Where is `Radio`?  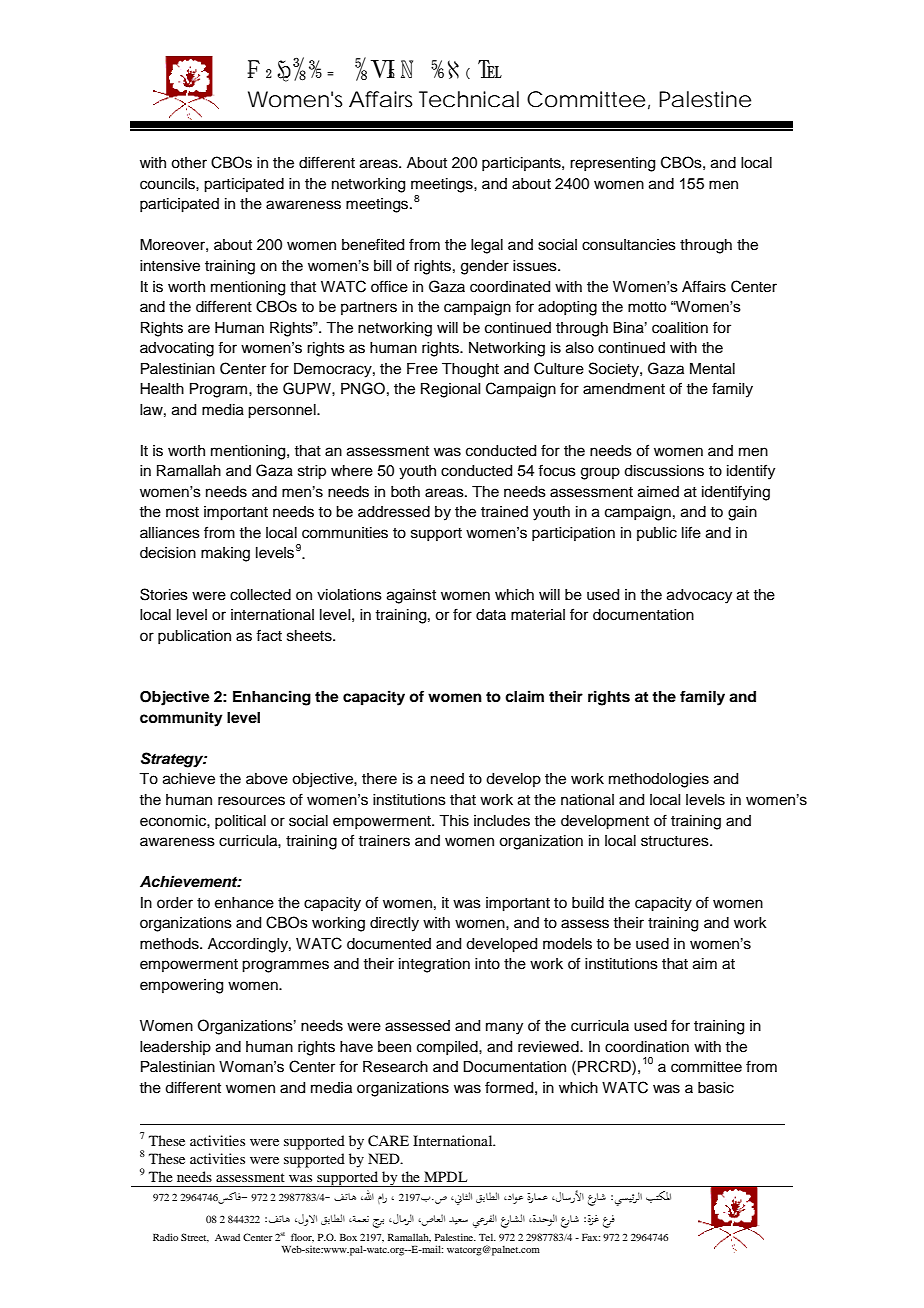
Radio is located at coordinates (165, 1237).
